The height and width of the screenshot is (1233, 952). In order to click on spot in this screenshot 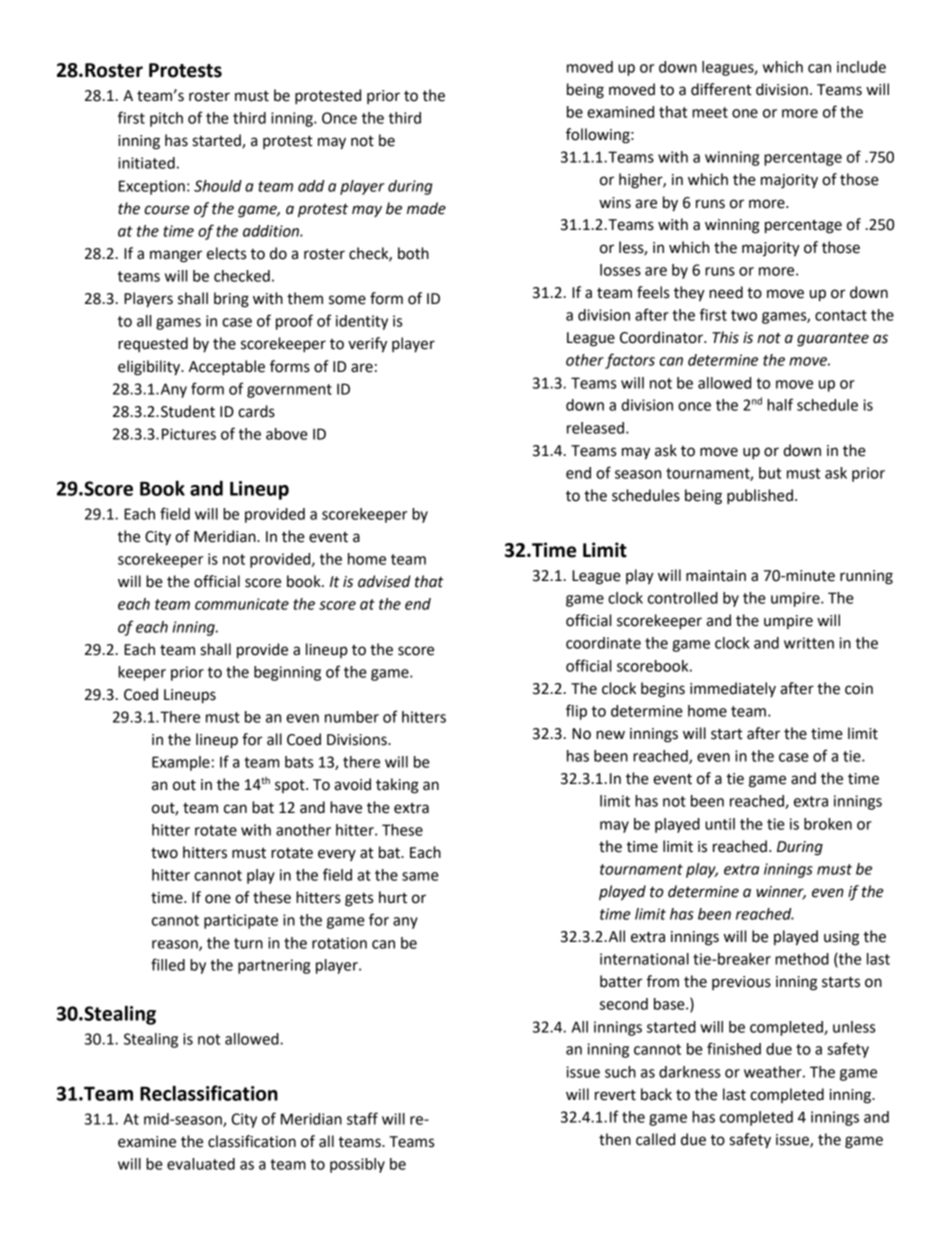, I will do `click(291, 786)`.
